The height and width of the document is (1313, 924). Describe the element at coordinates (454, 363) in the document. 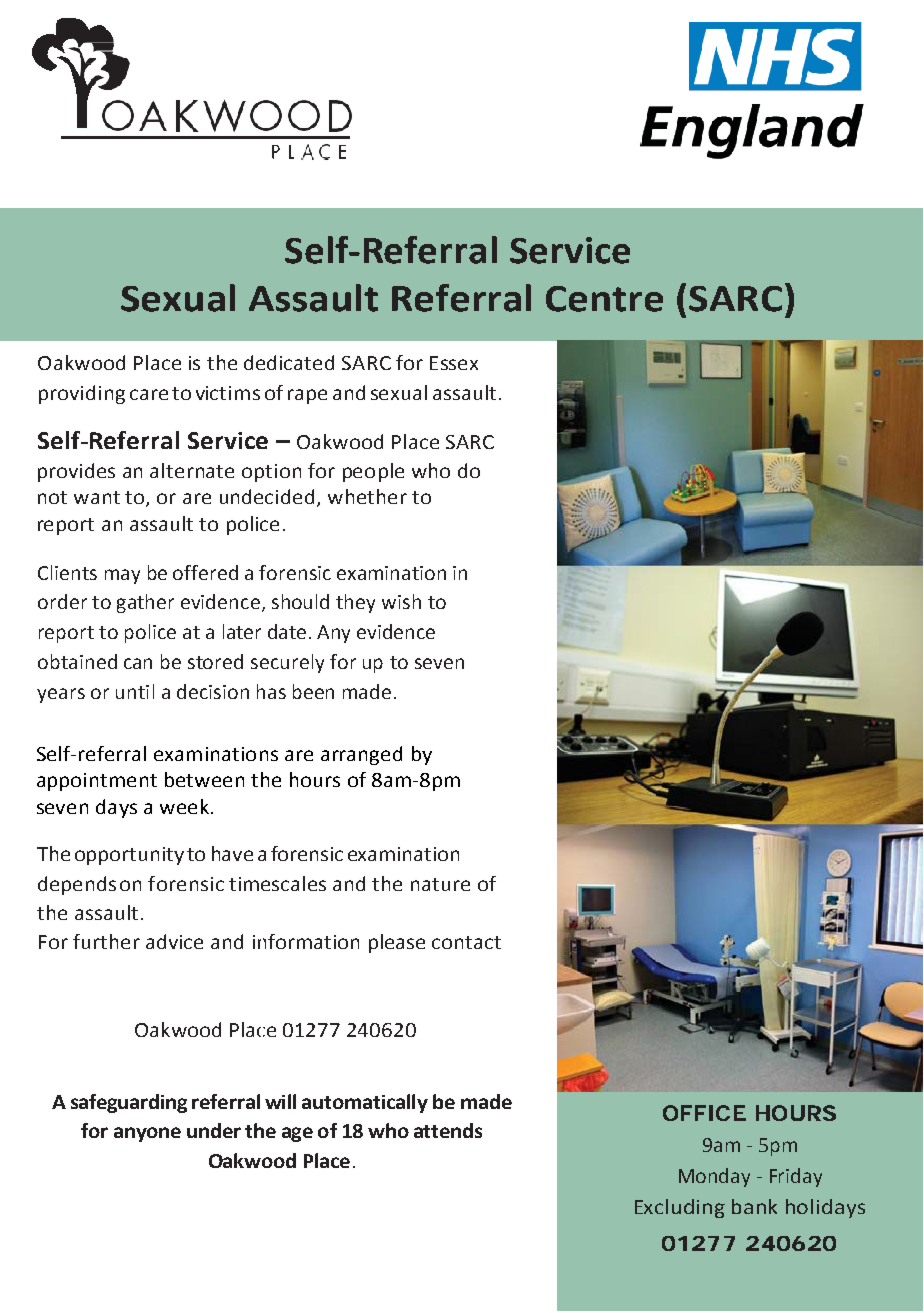

I see `Essex` at that location.
